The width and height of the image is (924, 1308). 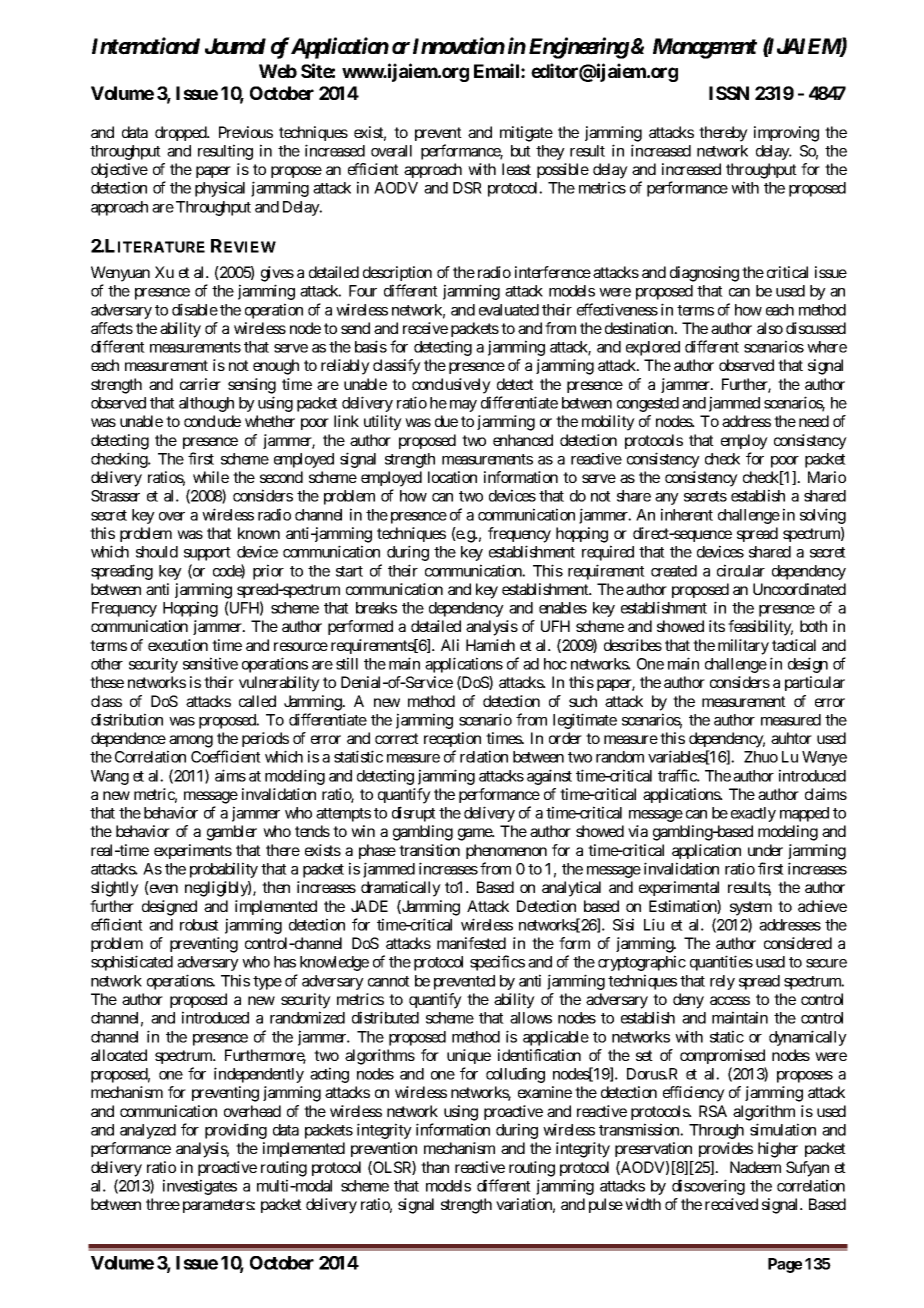 What do you see at coordinates (555, 664) in the image?
I see `hoc` at bounding box center [555, 664].
